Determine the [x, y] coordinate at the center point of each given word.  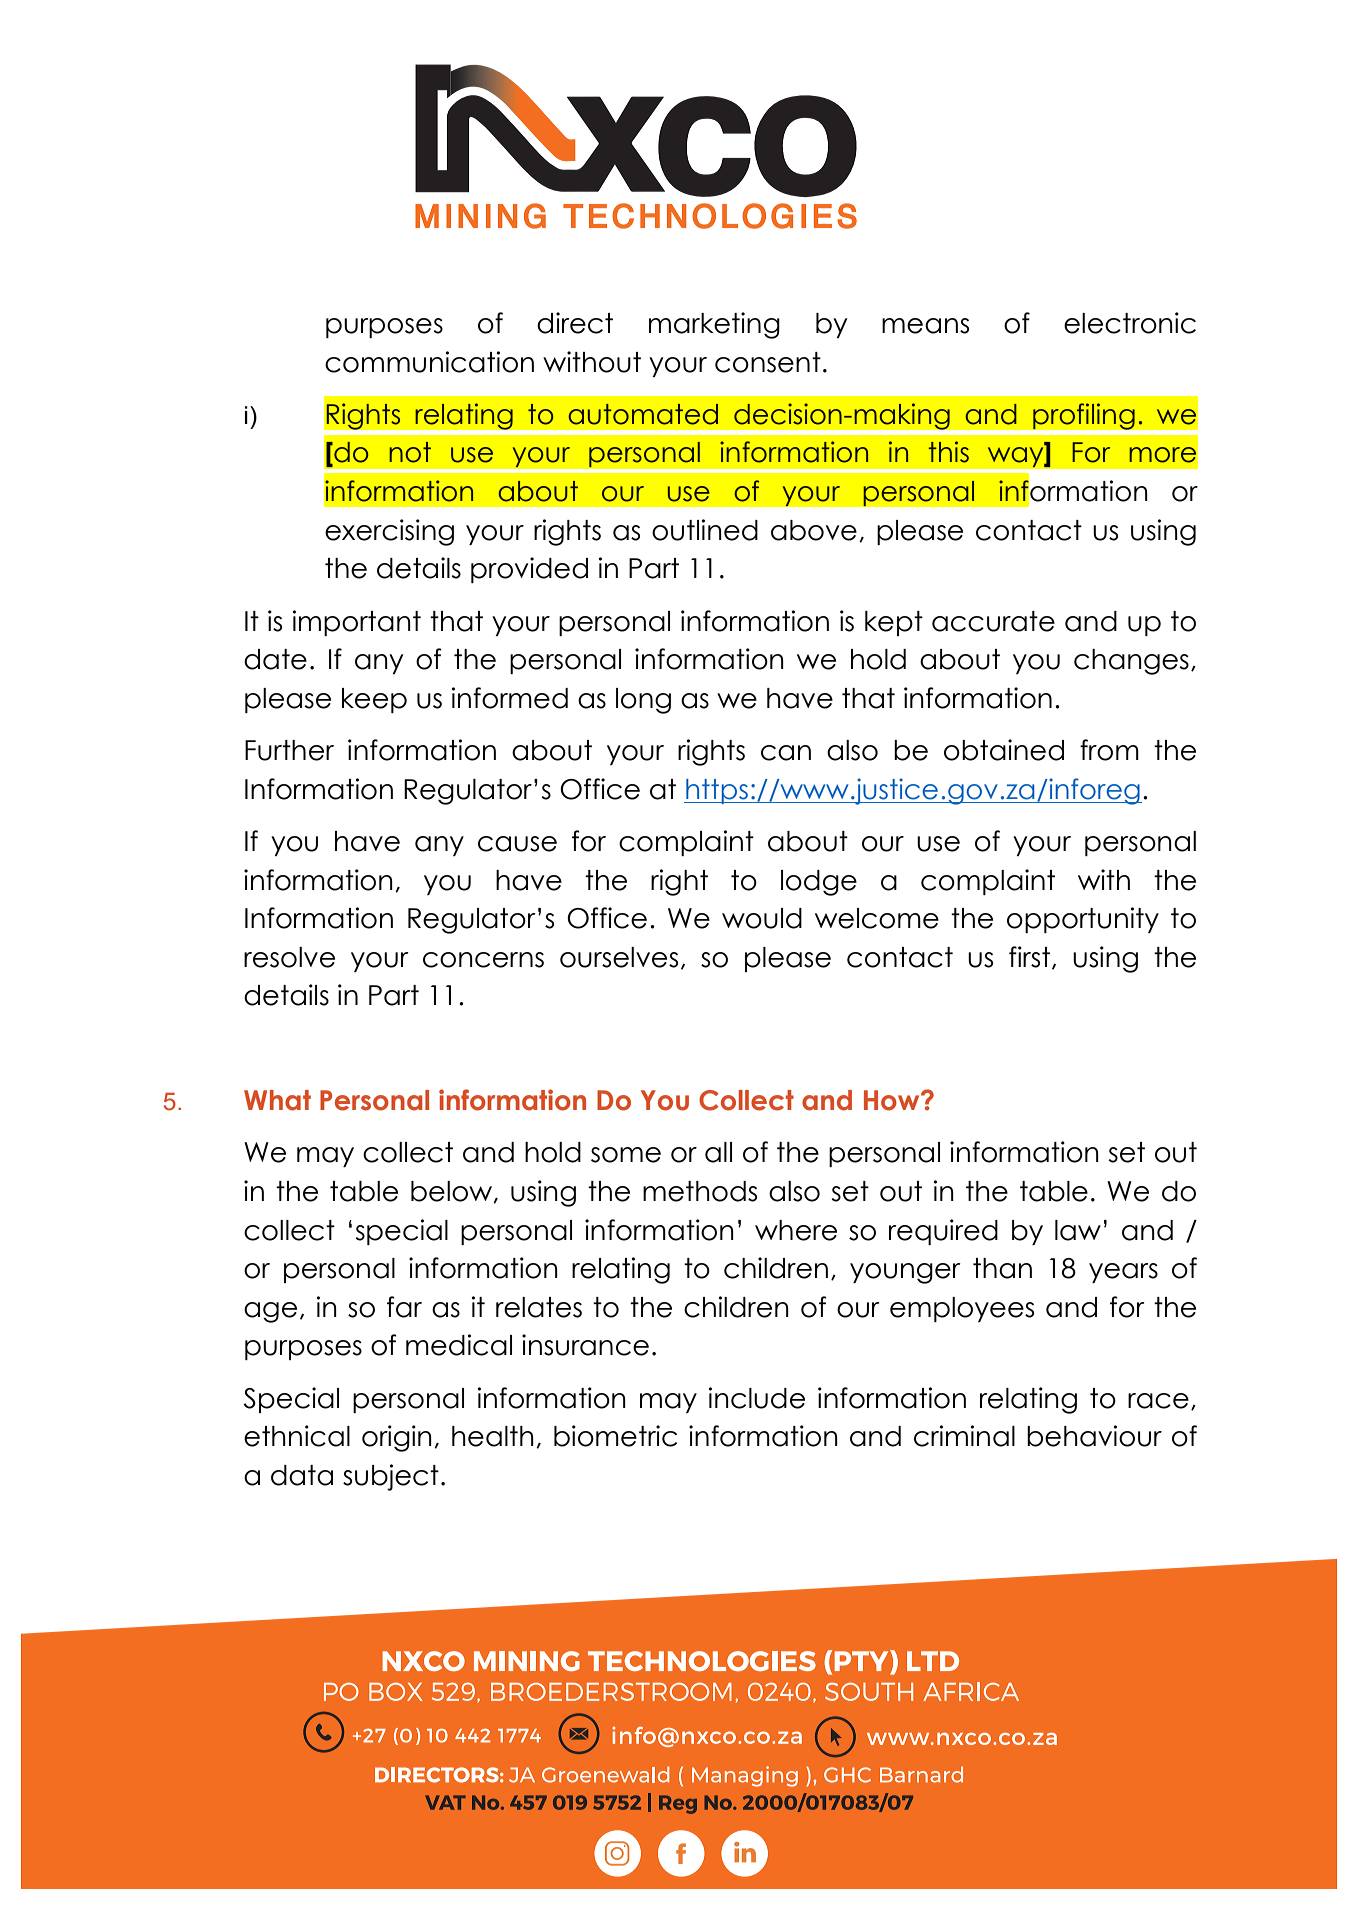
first [1029, 957]
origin [397, 1438]
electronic [1130, 323]
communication [429, 362]
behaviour [1094, 1436]
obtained [1004, 750]
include [757, 1398]
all [718, 1152]
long [643, 701]
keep [374, 700]
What [277, 1100]
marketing [714, 325]
